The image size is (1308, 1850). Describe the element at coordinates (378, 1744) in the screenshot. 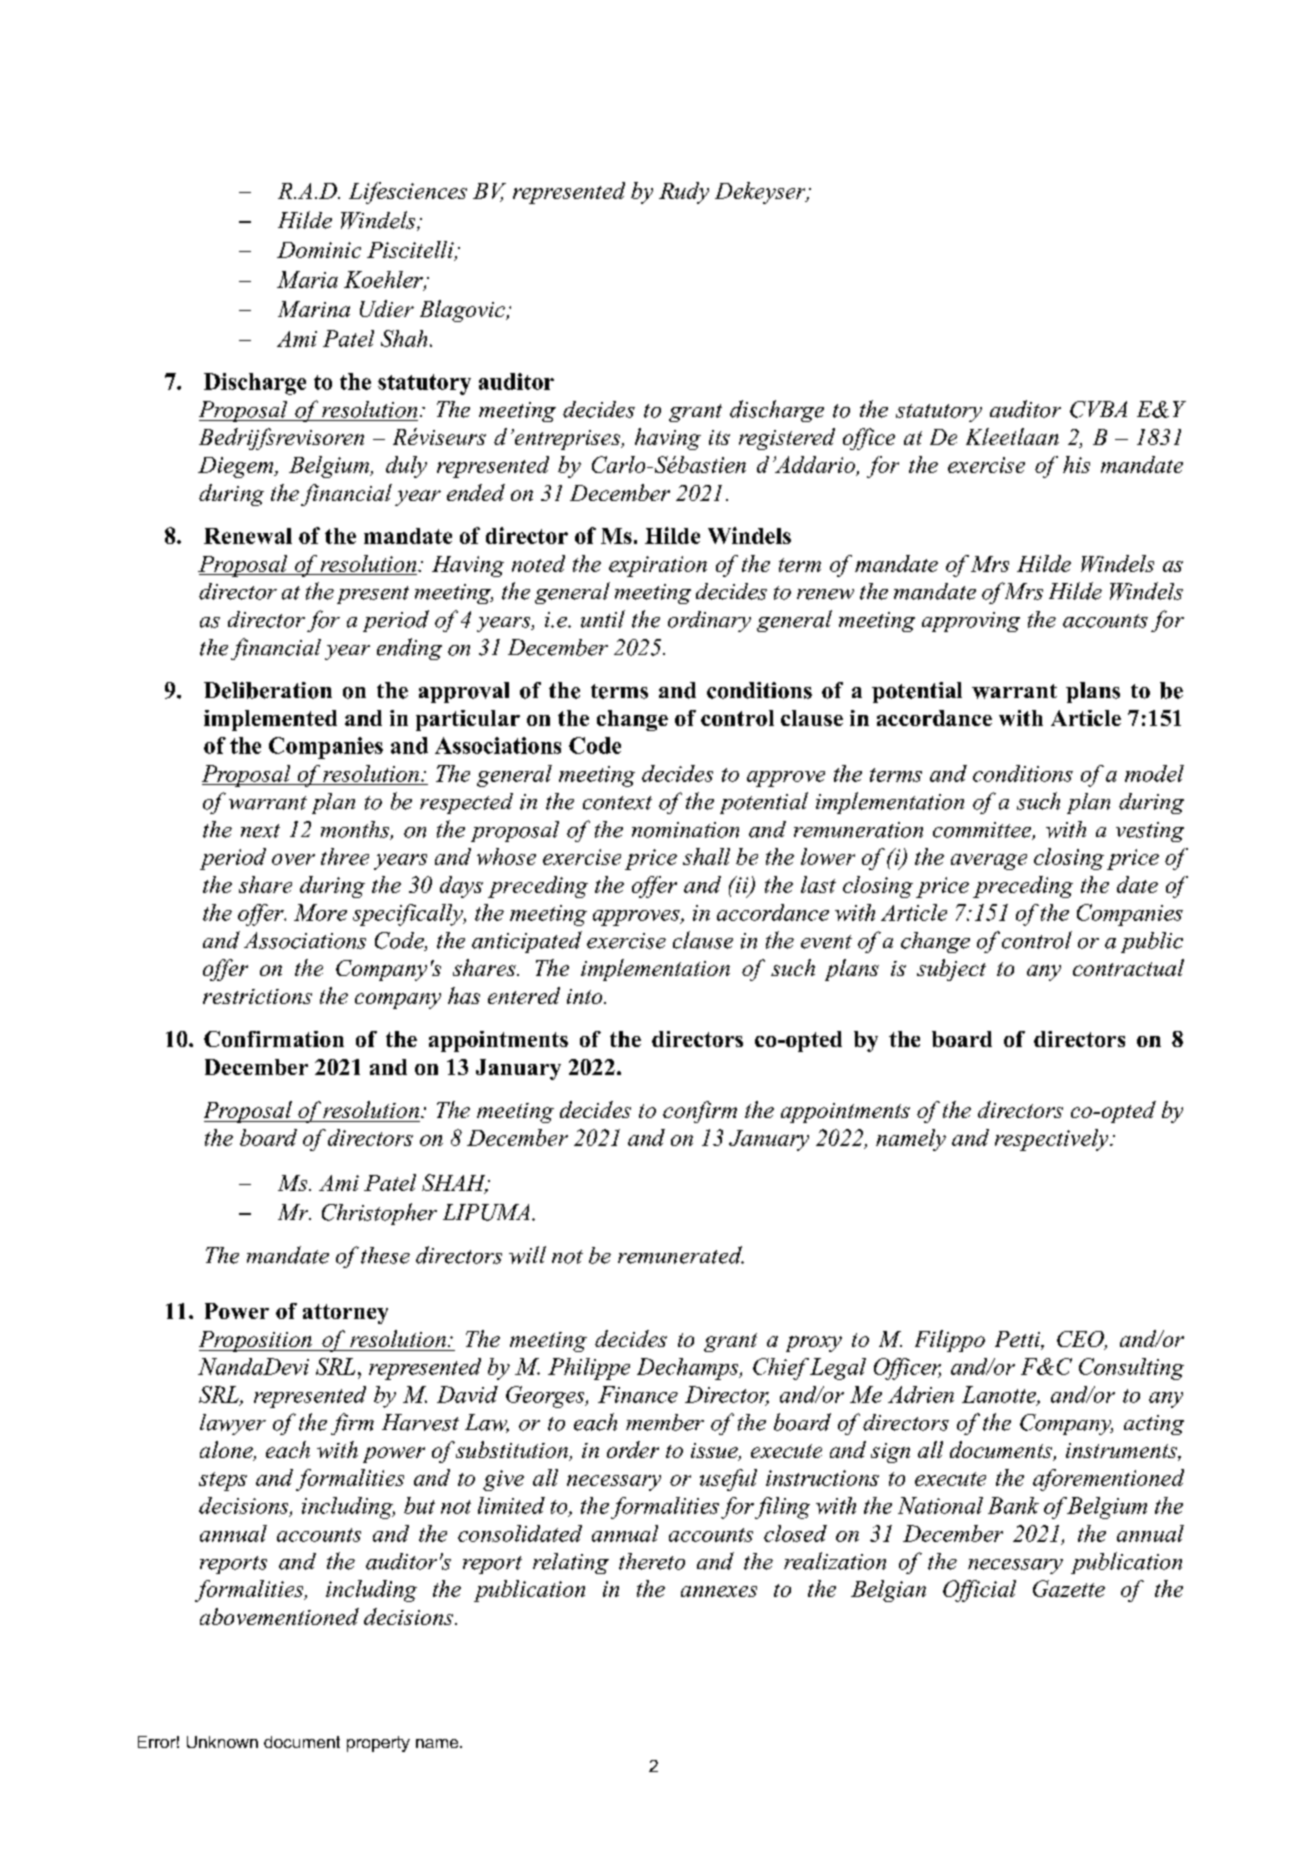

I see `property` at that location.
